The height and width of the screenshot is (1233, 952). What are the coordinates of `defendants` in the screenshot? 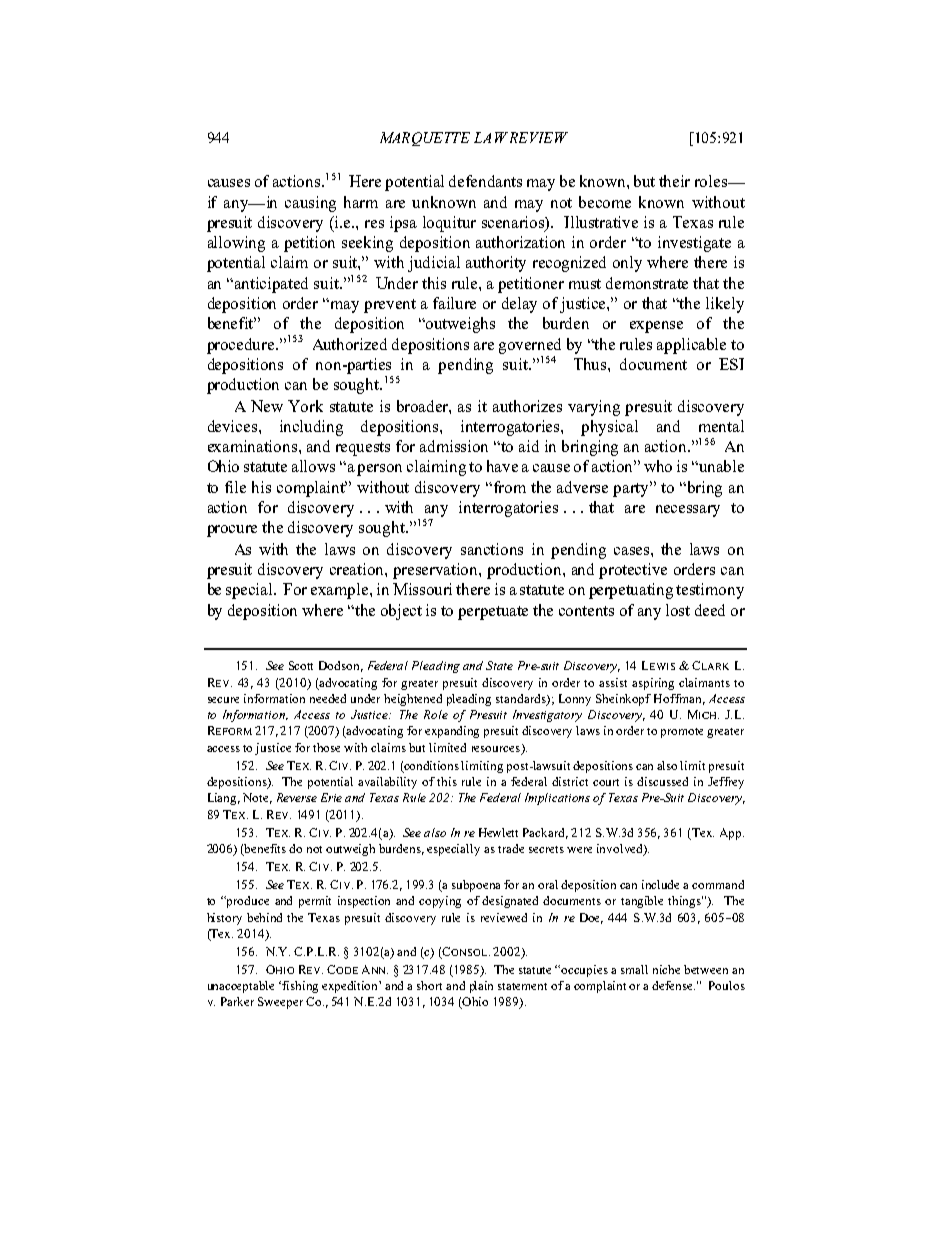 It's located at (485, 181).
